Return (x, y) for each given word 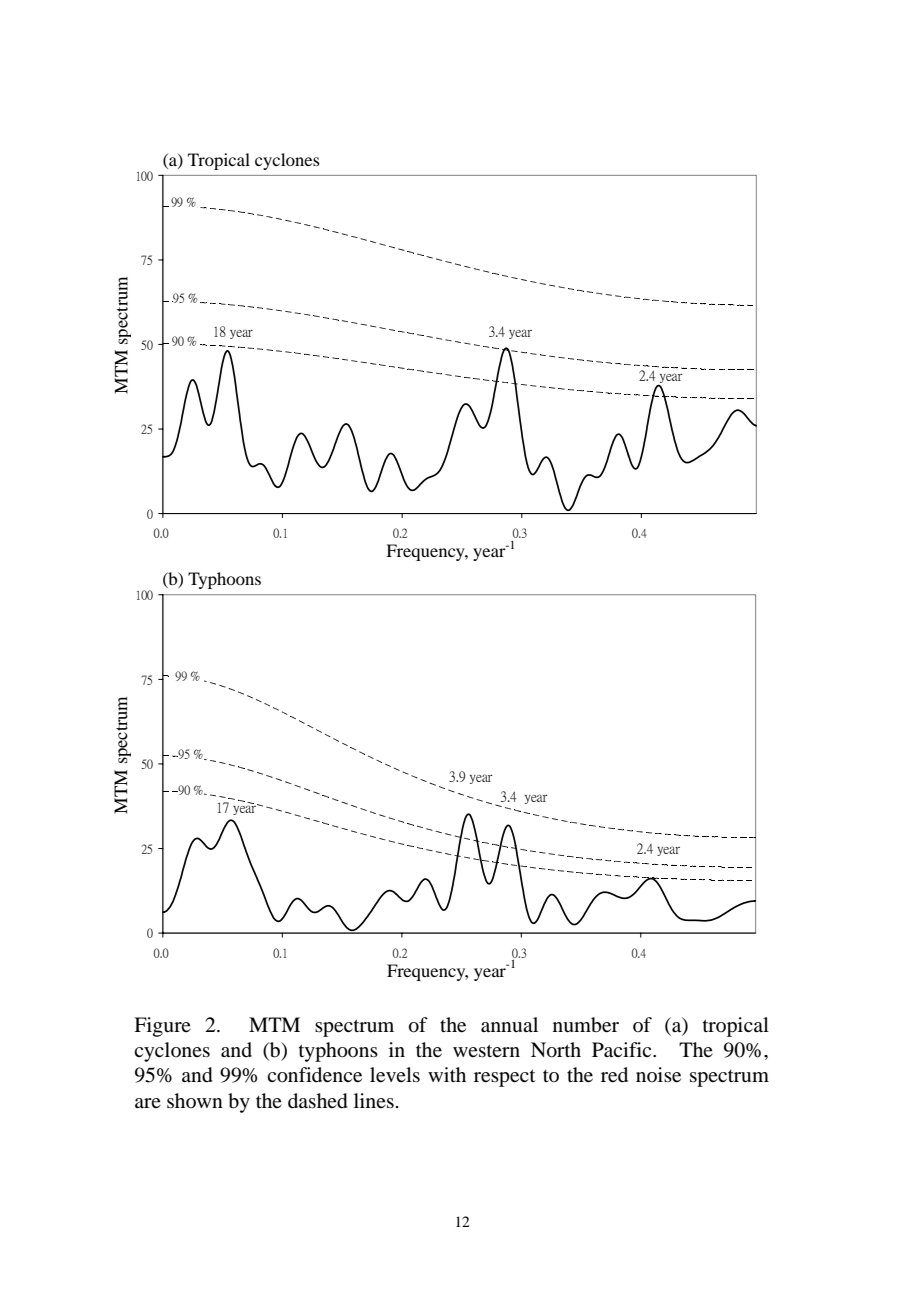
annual (509, 1024)
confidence (314, 1075)
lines (374, 1100)
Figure (162, 1027)
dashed (318, 1101)
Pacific (623, 1049)
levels (395, 1075)
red (614, 1075)
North (556, 1050)
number (586, 1025)
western (486, 1050)
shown (195, 1100)
